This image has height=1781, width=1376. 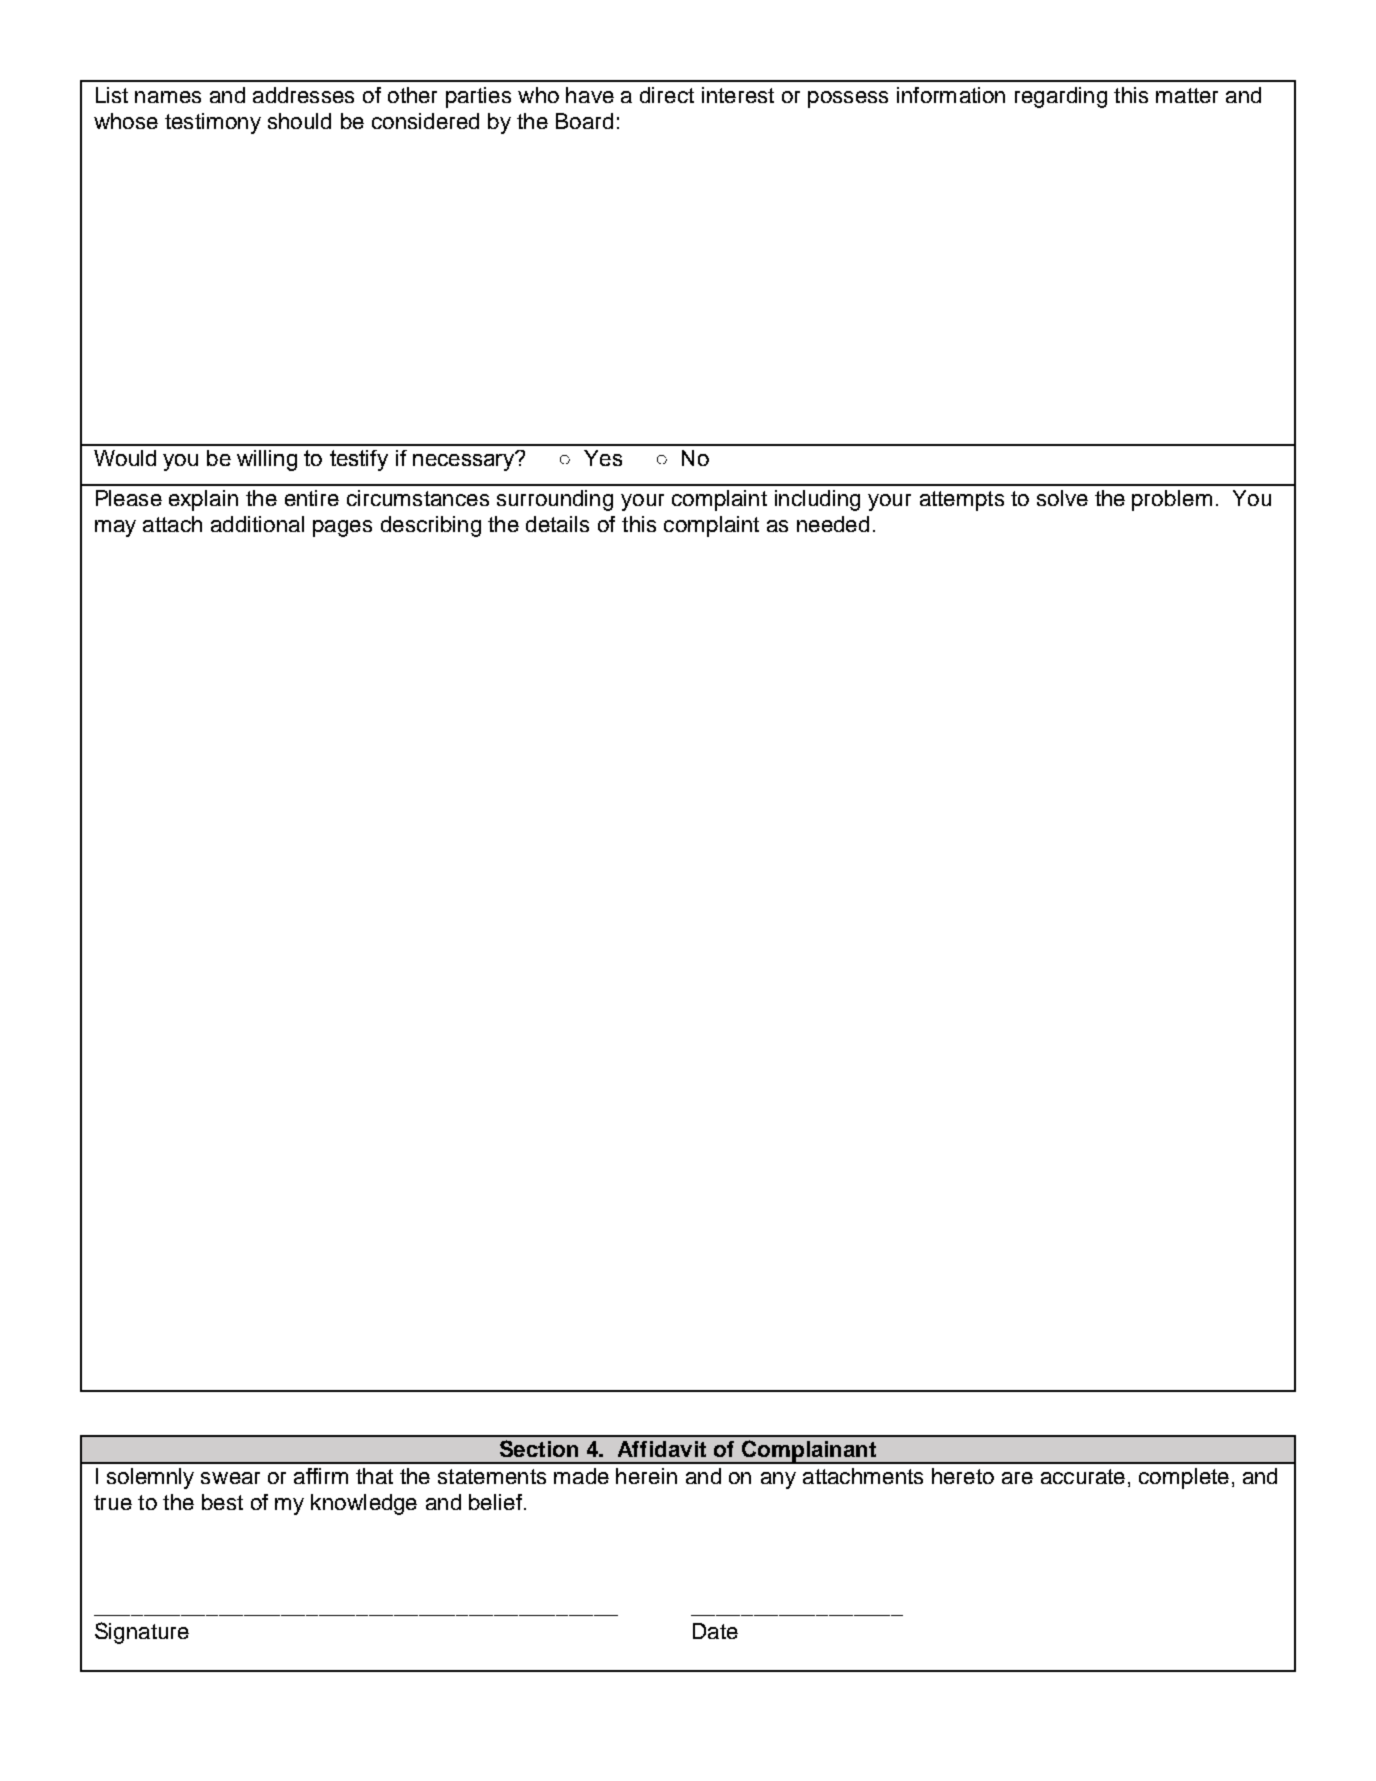 I want to click on direct, so click(x=667, y=95).
